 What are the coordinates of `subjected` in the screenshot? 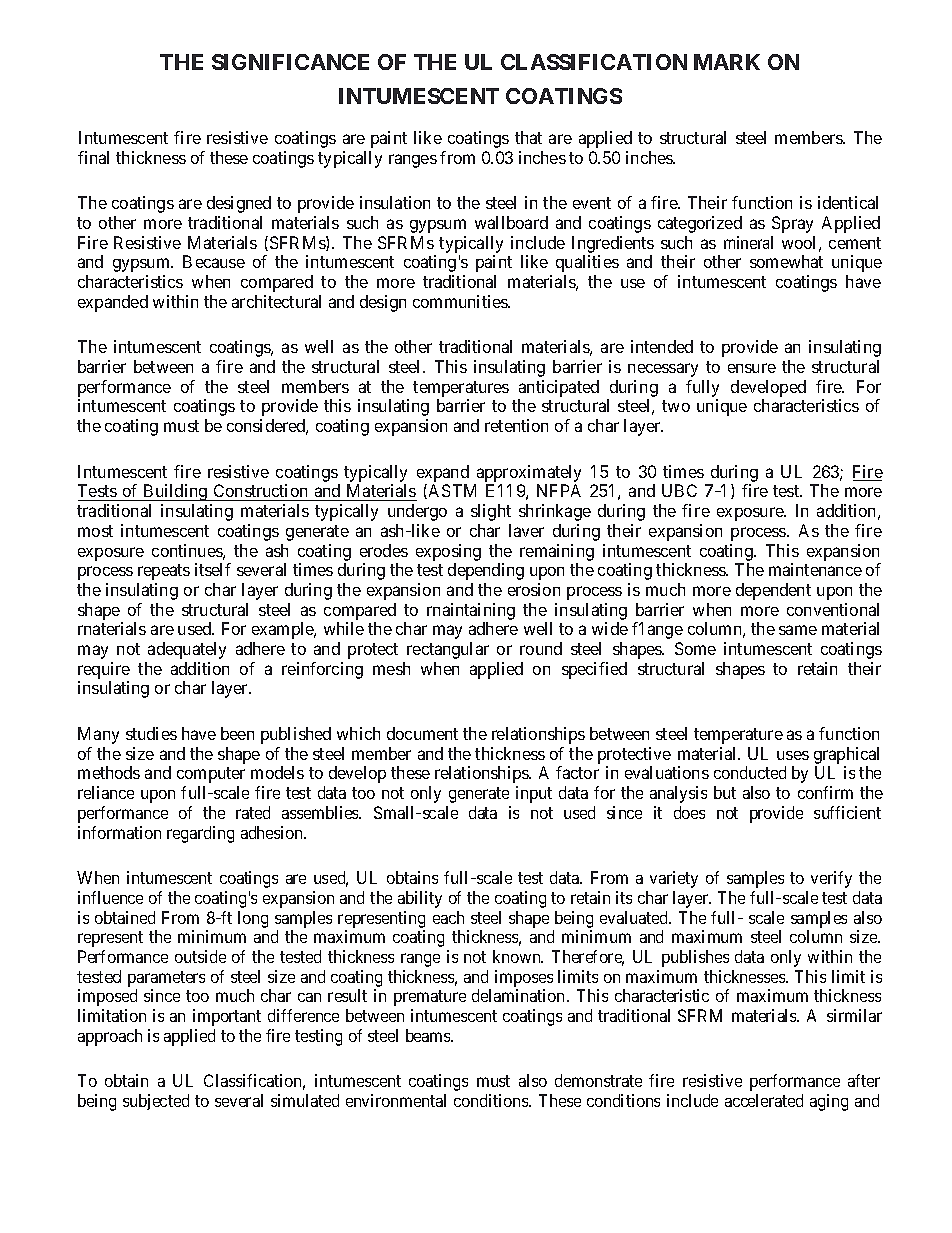 It's located at (156, 1102).
